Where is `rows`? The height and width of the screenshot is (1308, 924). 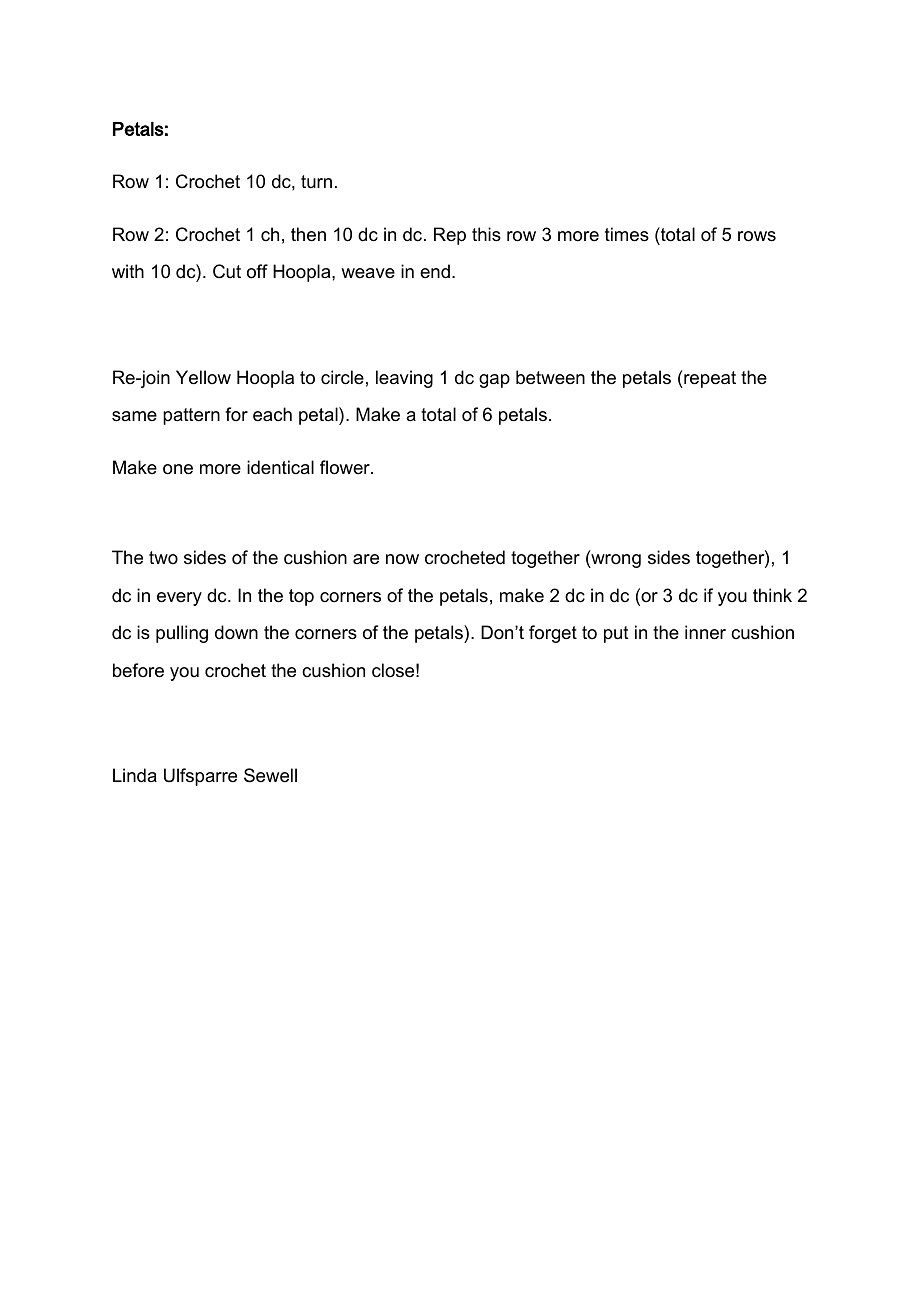 rows is located at coordinates (757, 236).
